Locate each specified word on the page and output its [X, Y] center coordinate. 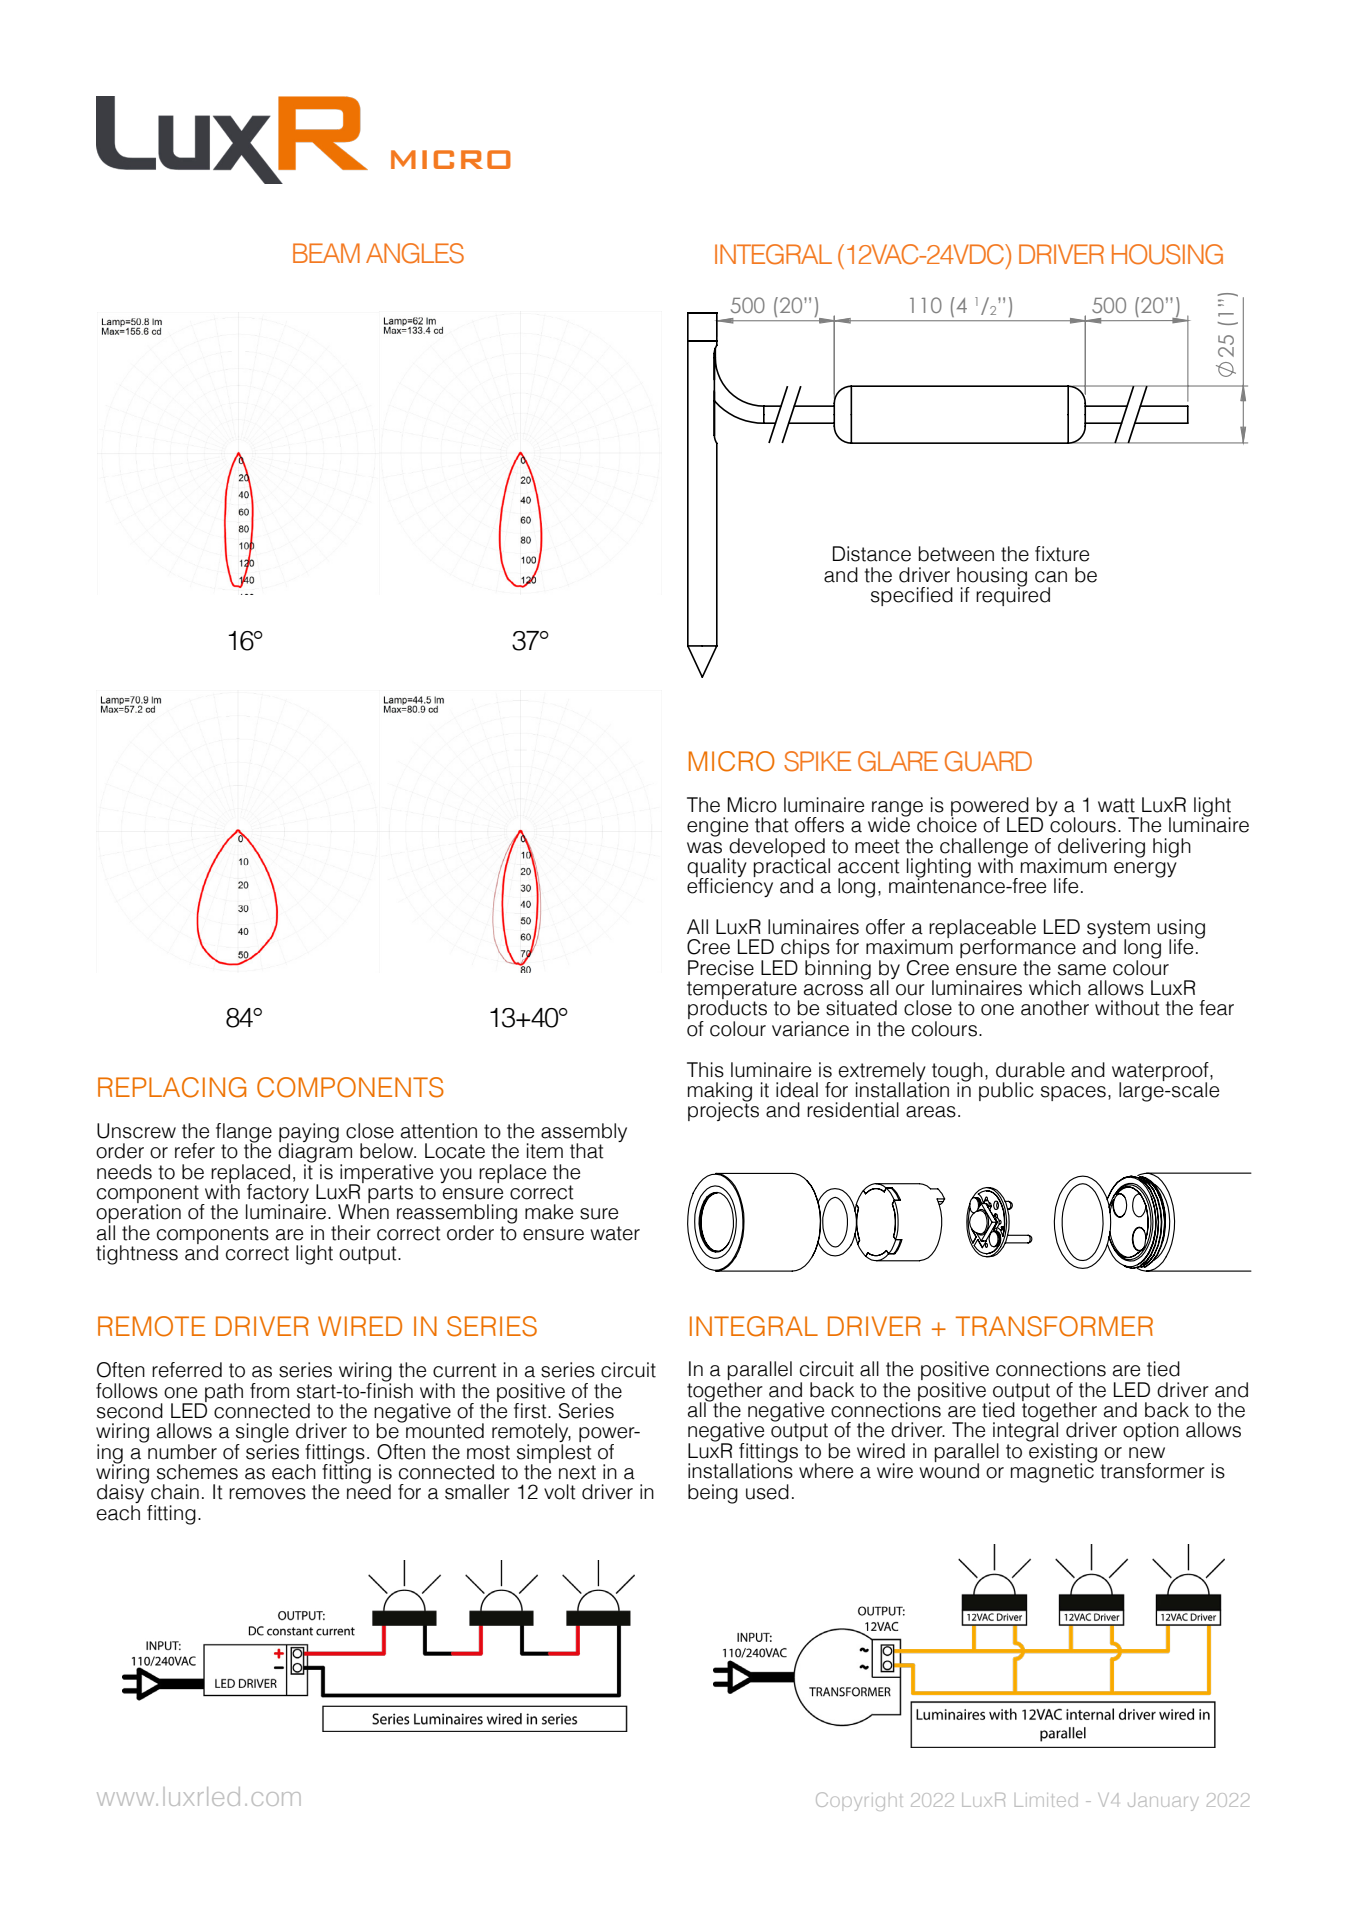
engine [717, 828]
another [1055, 1008]
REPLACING [172, 1087]
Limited [1046, 1800]
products [727, 1010]
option [1151, 1431]
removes [267, 1494]
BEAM [326, 253]
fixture [1062, 554]
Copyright [859, 1801]
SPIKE [817, 761]
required [1013, 595]
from [269, 1391]
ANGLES [415, 253]
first [531, 1411]
